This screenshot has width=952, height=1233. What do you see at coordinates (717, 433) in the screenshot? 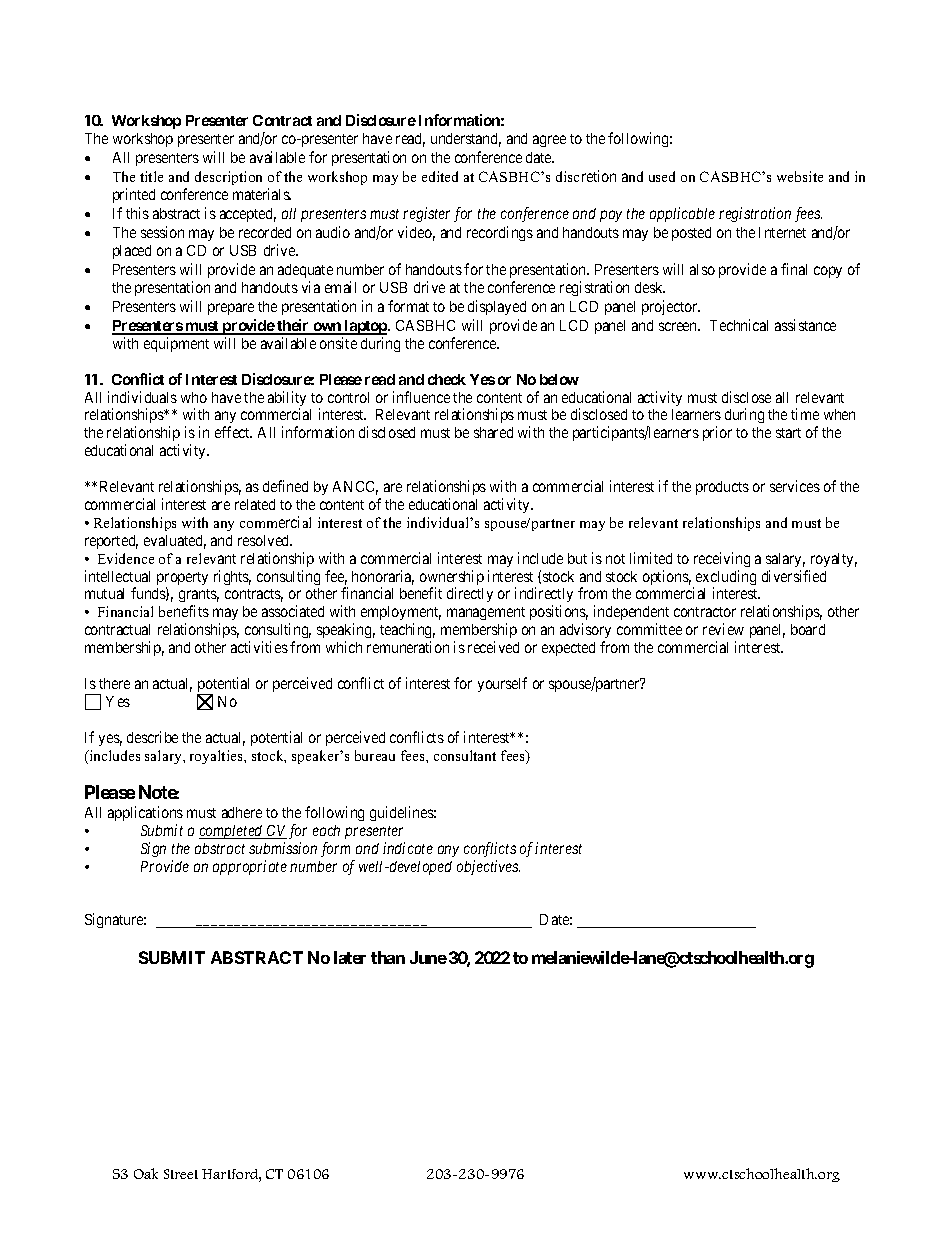
I see `prior` at bounding box center [717, 433].
